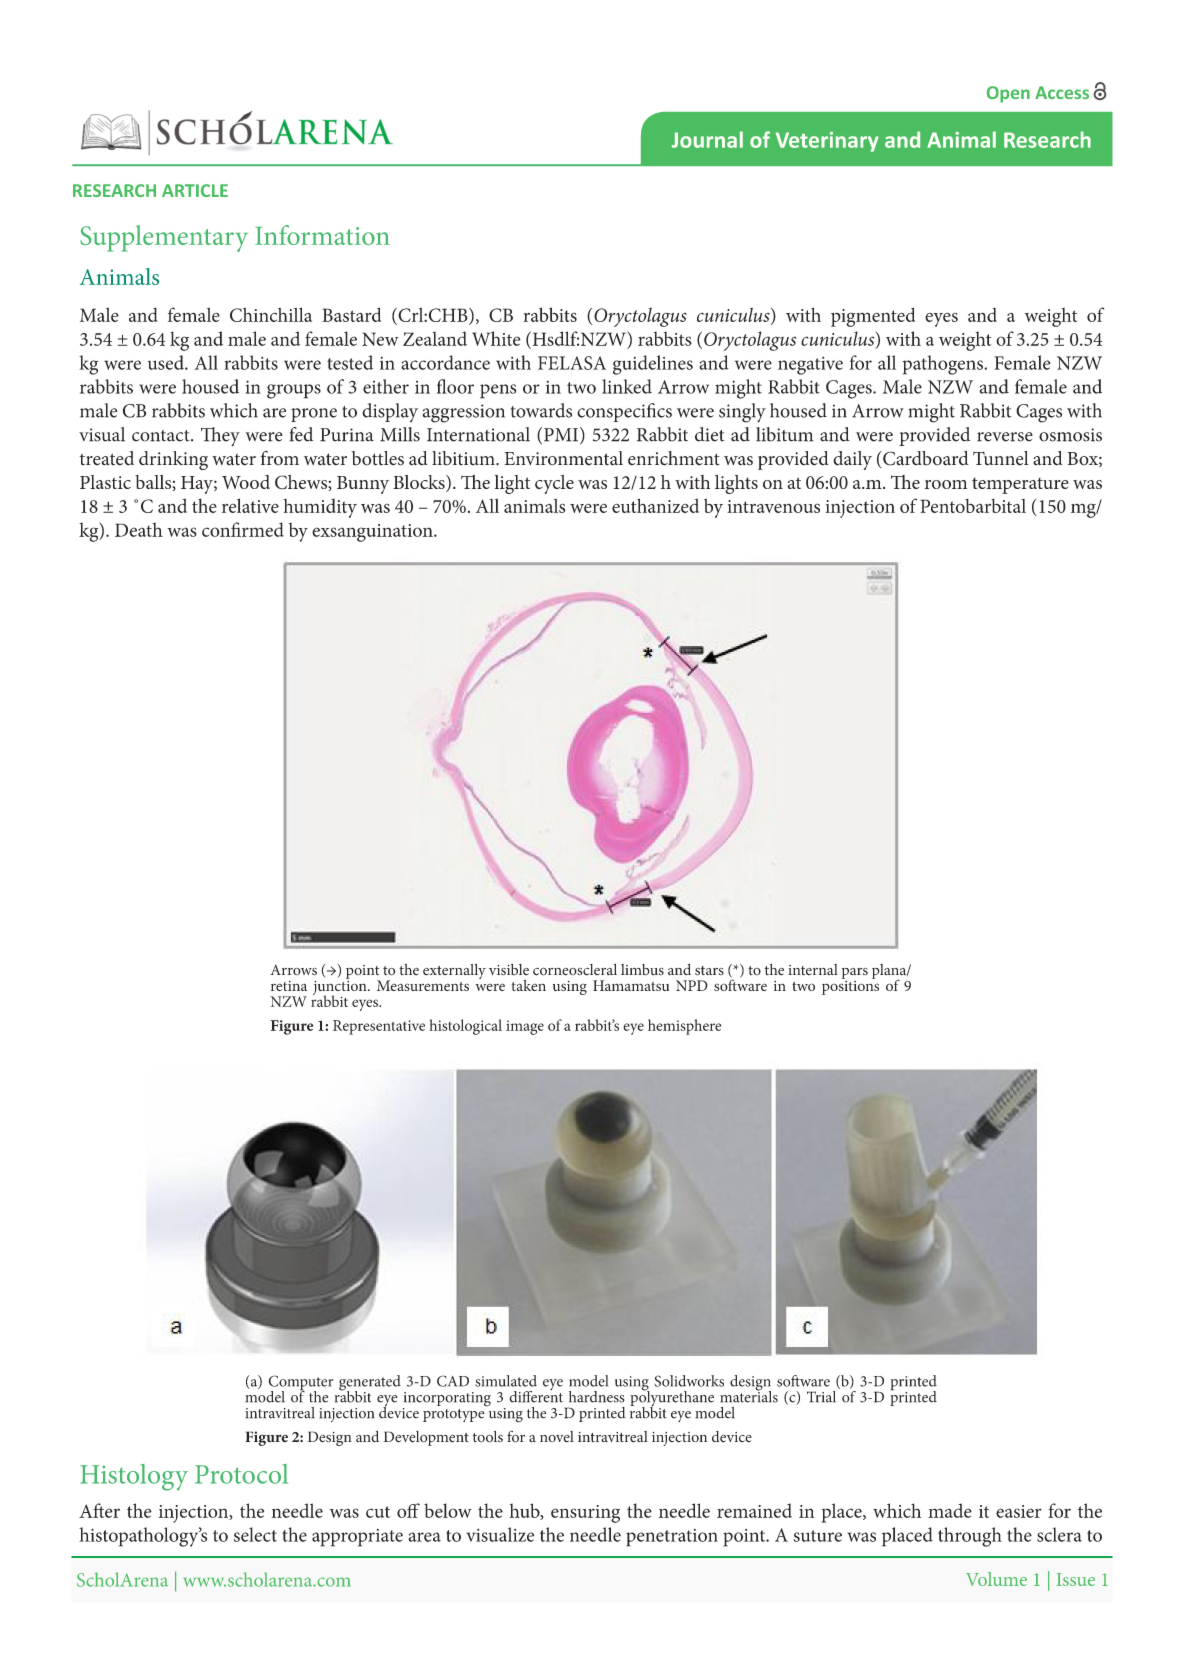 Image resolution: width=1184 pixels, height=1675 pixels. Describe the element at coordinates (525, 1027) in the image. I see `image` at that location.
